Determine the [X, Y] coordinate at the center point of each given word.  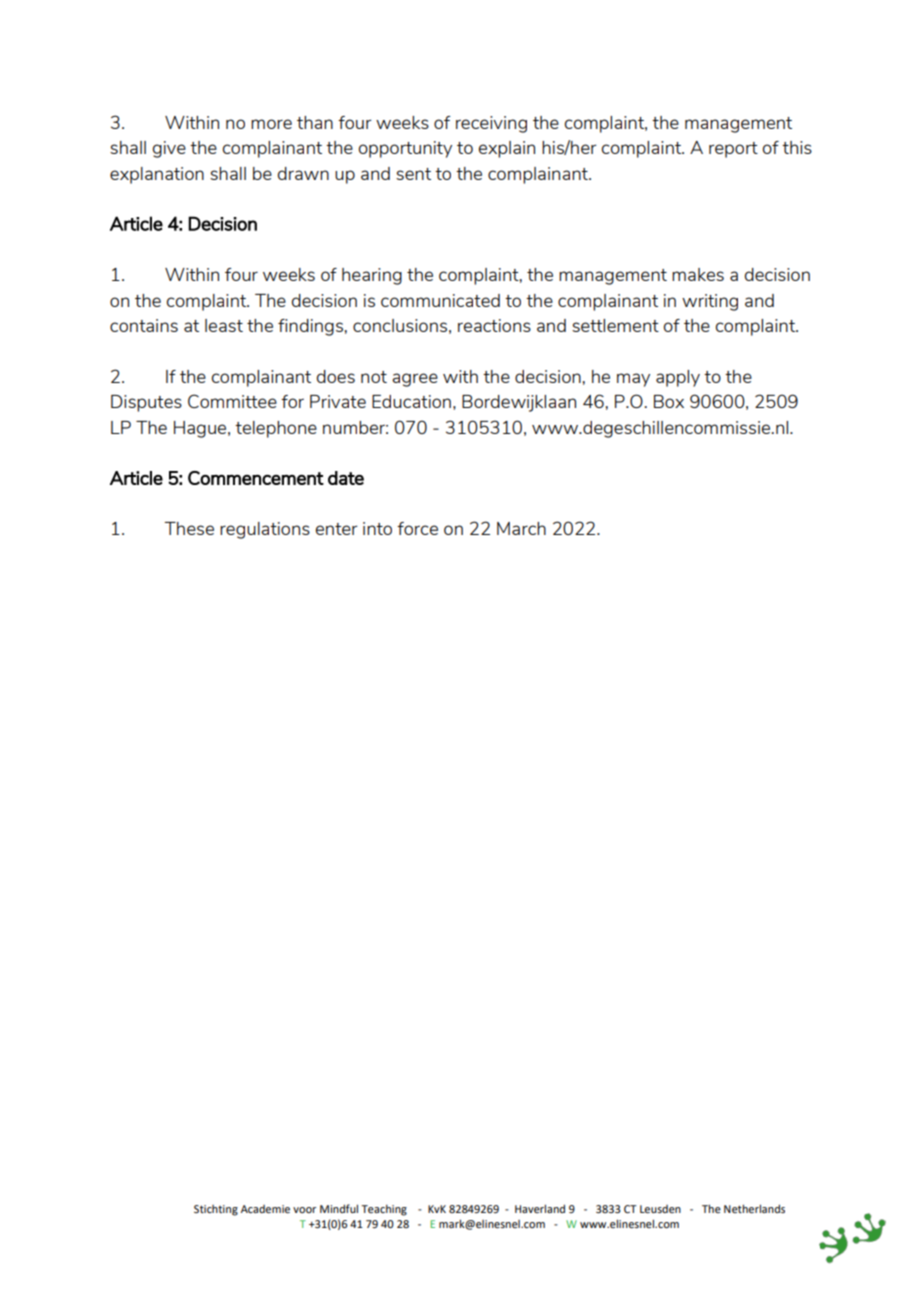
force [417, 528]
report [733, 150]
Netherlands [754, 1208]
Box [669, 401]
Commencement [256, 478]
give [169, 149]
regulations [265, 530]
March [521, 528]
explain [507, 149]
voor [304, 1210]
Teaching [384, 1210]
